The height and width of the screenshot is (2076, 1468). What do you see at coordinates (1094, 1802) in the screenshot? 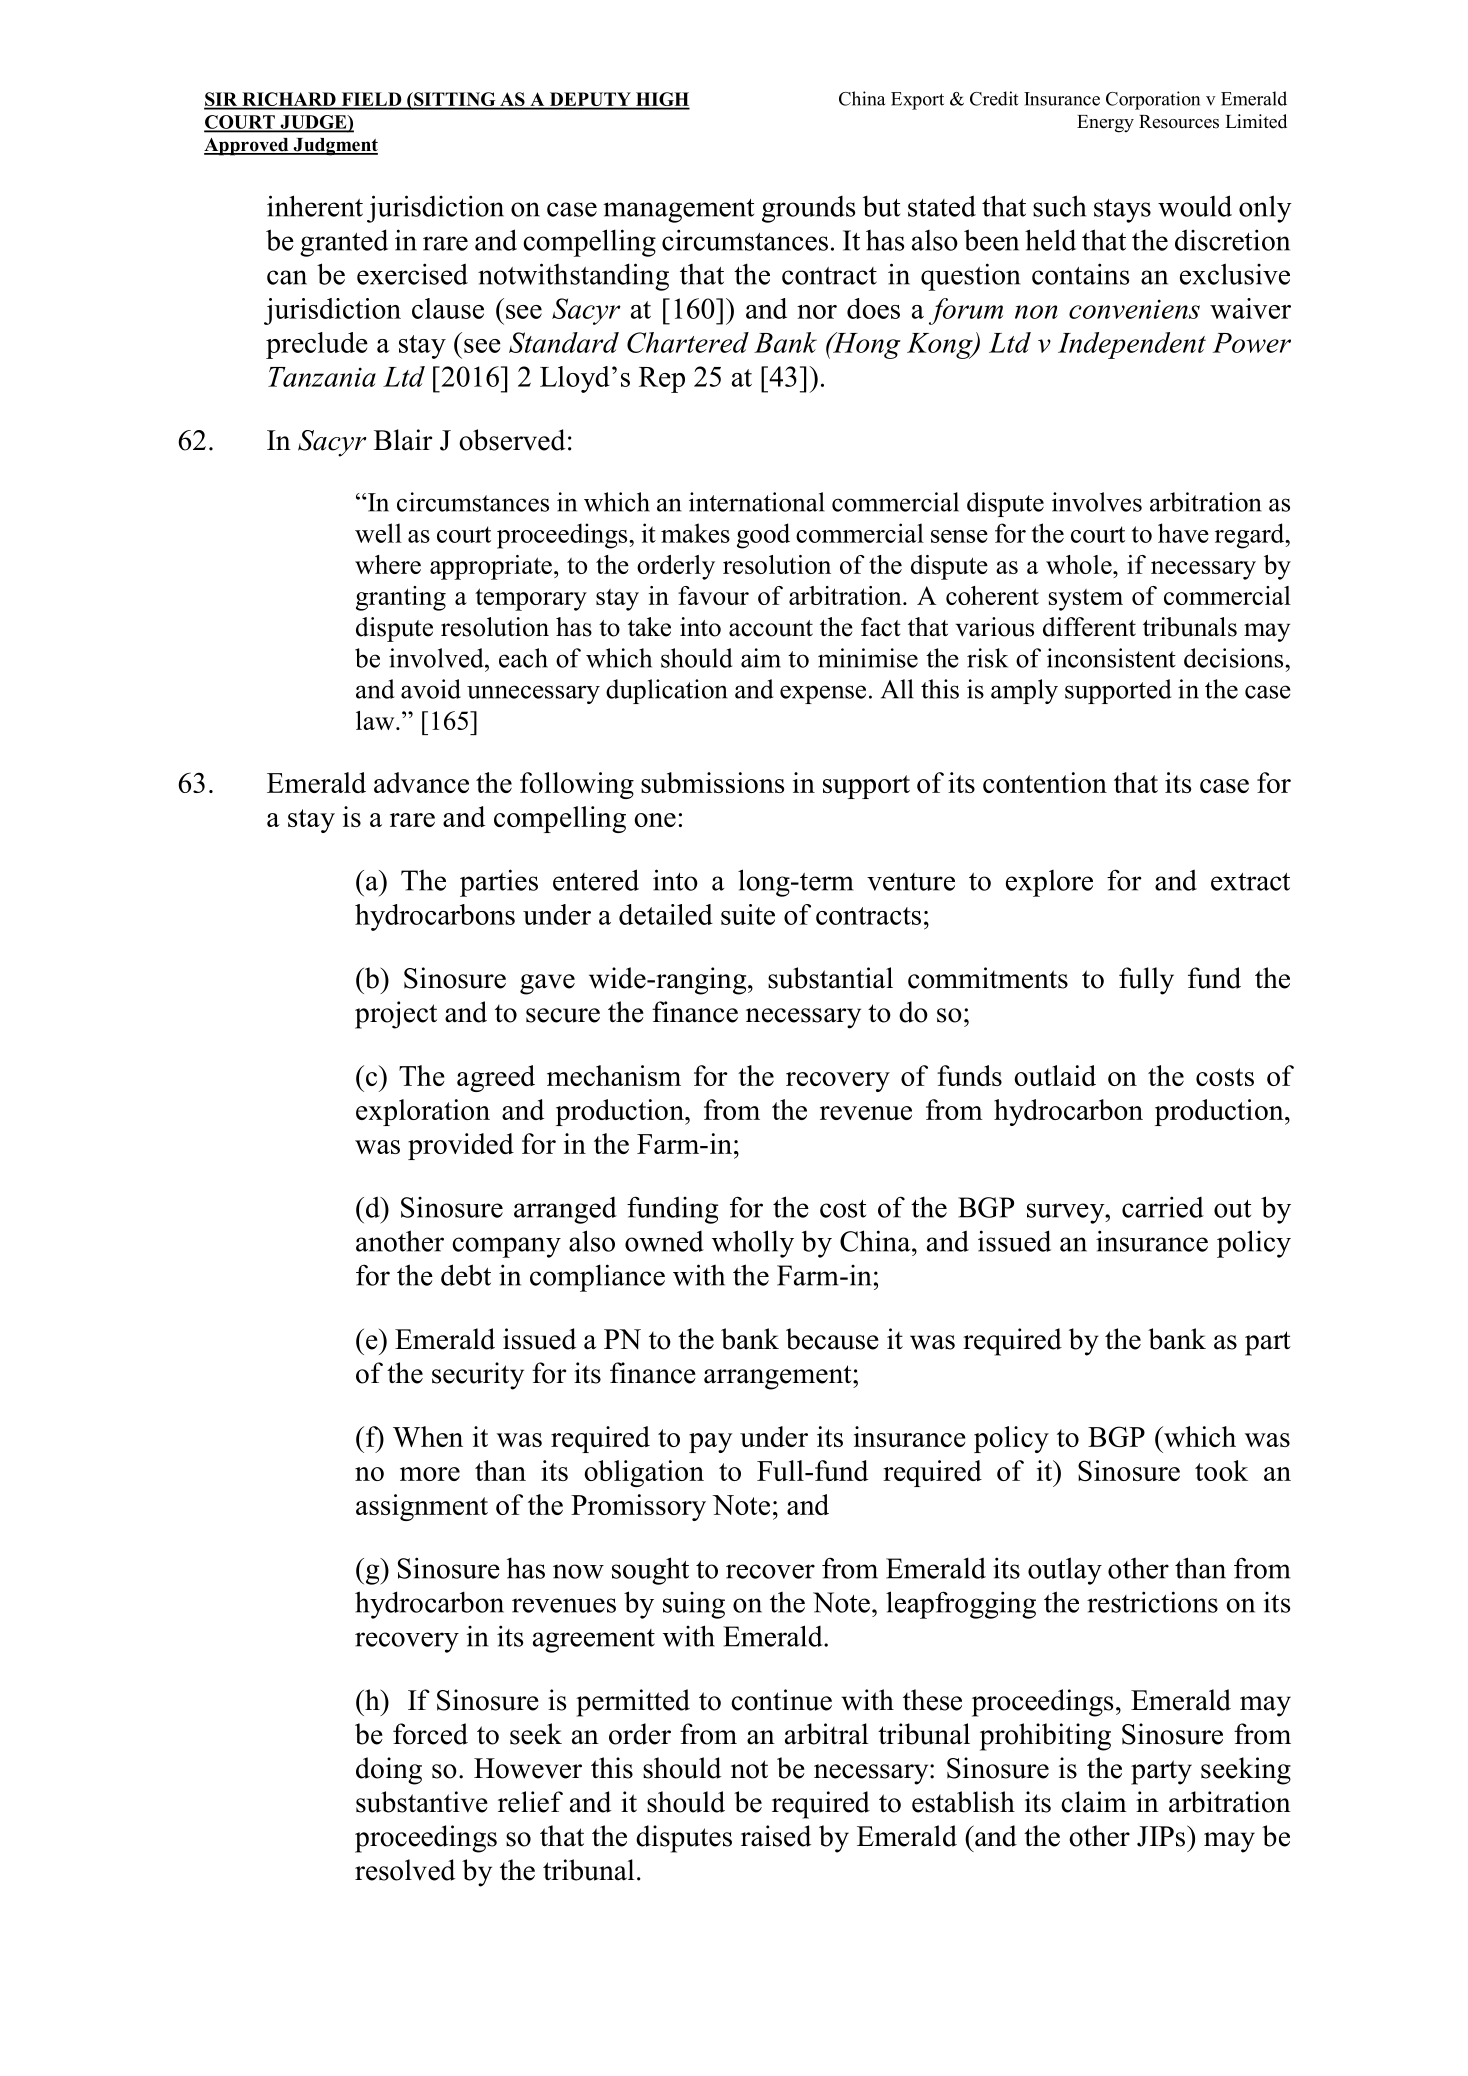
I see `claim` at bounding box center [1094, 1802].
